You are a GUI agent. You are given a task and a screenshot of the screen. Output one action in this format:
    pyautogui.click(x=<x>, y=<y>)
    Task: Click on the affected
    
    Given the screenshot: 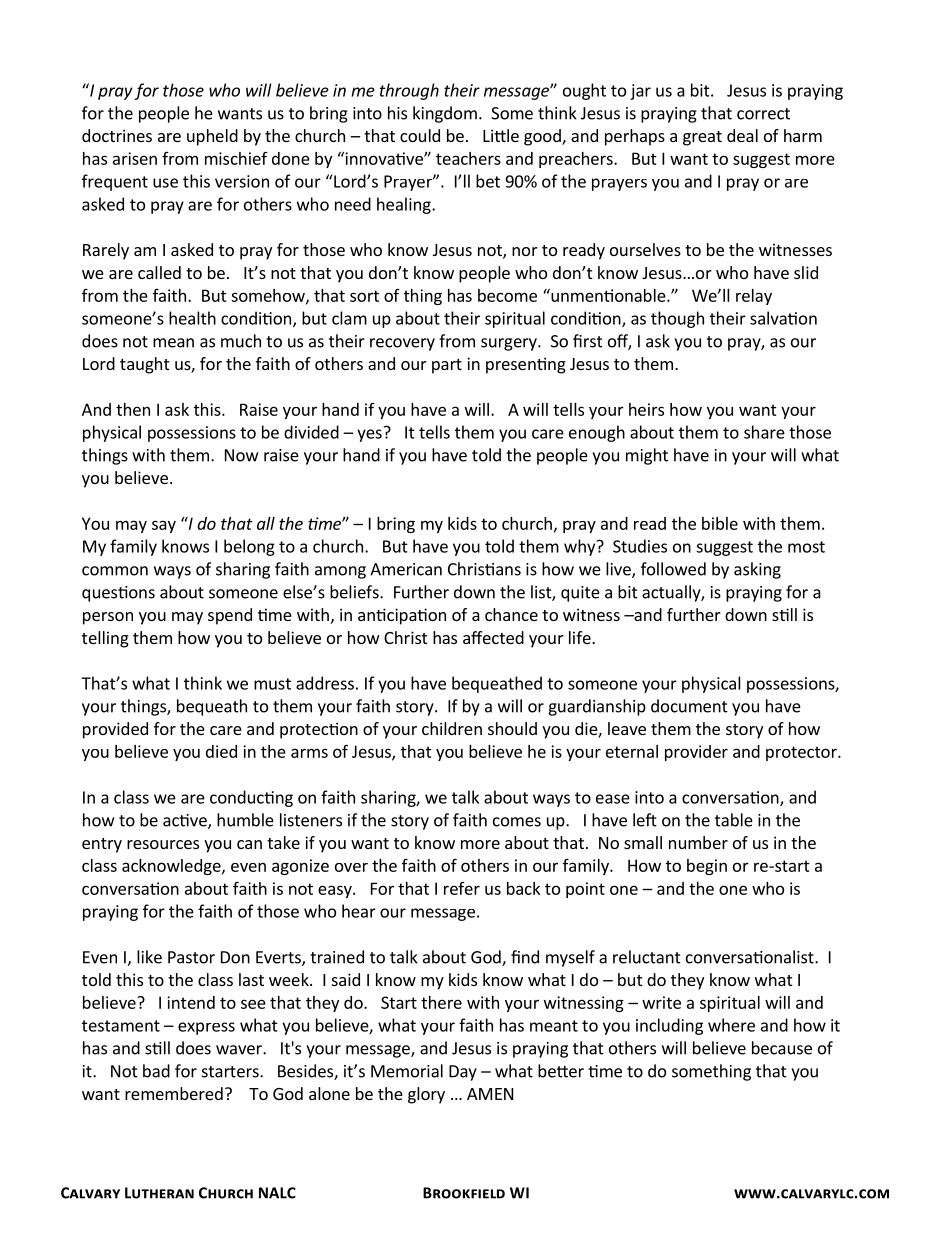 What is the action you would take?
    pyautogui.click(x=493, y=637)
